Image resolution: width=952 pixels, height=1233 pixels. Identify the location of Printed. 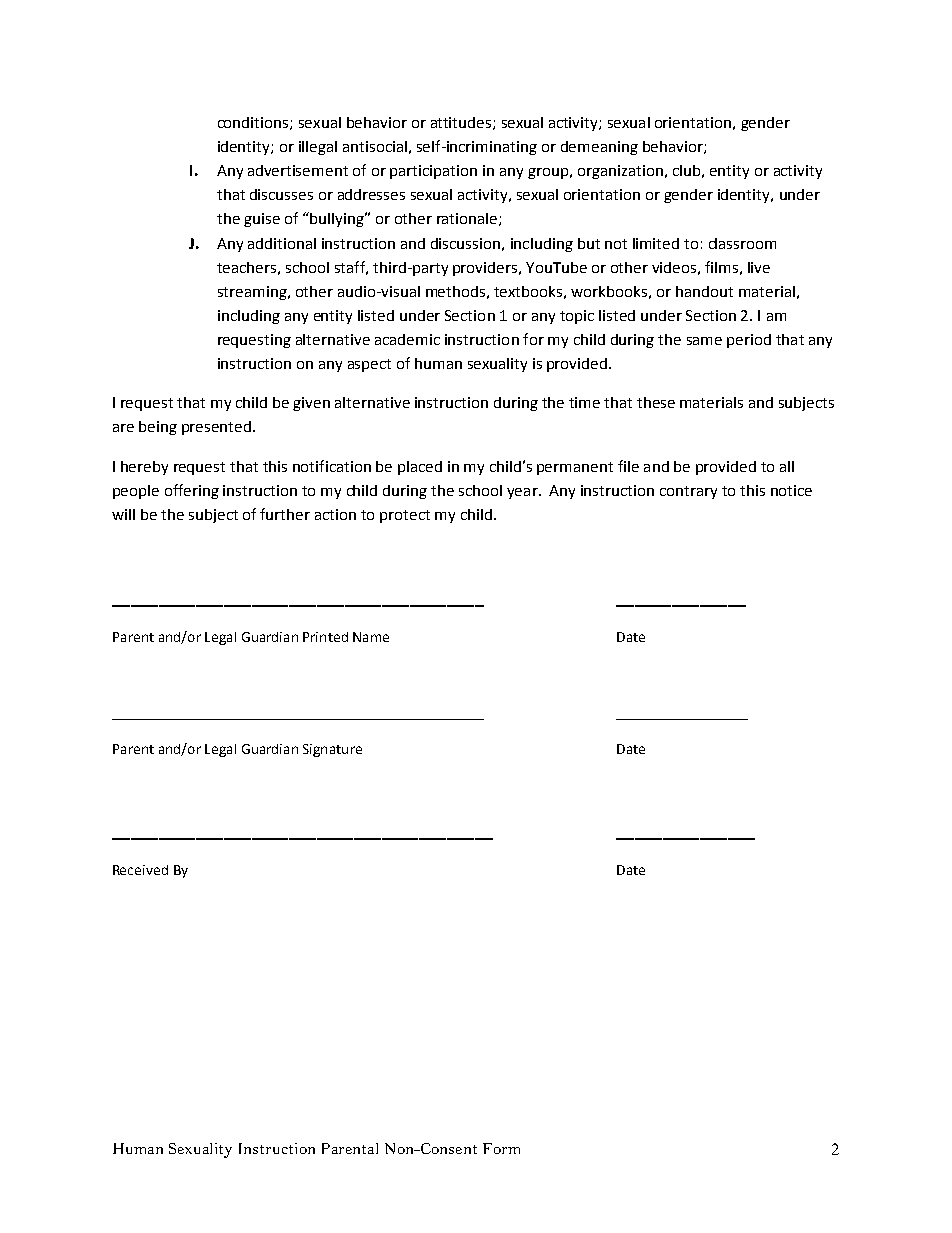
(325, 637).
